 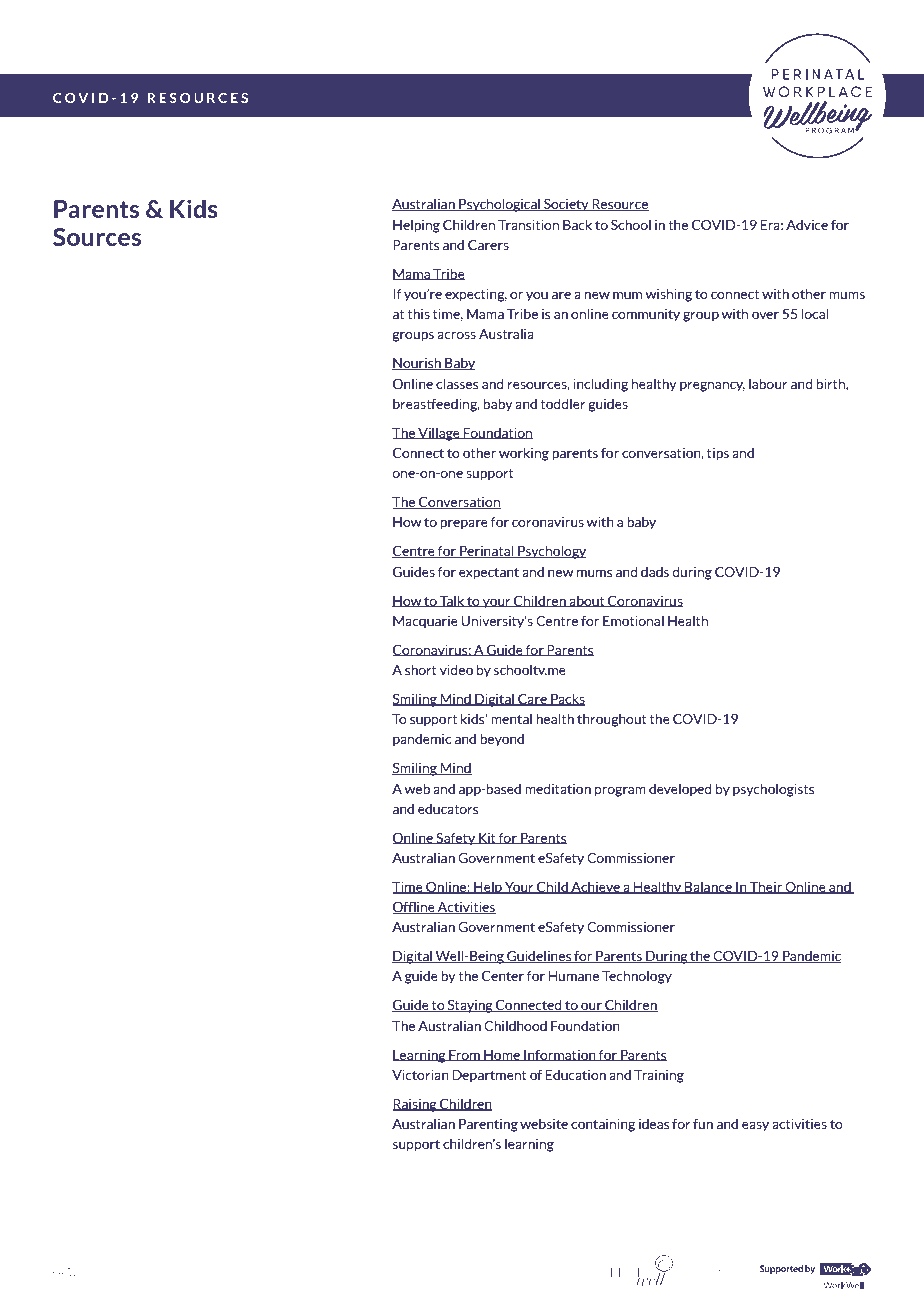 What do you see at coordinates (286, 1272) in the image?
I see `Excellence` at bounding box center [286, 1272].
